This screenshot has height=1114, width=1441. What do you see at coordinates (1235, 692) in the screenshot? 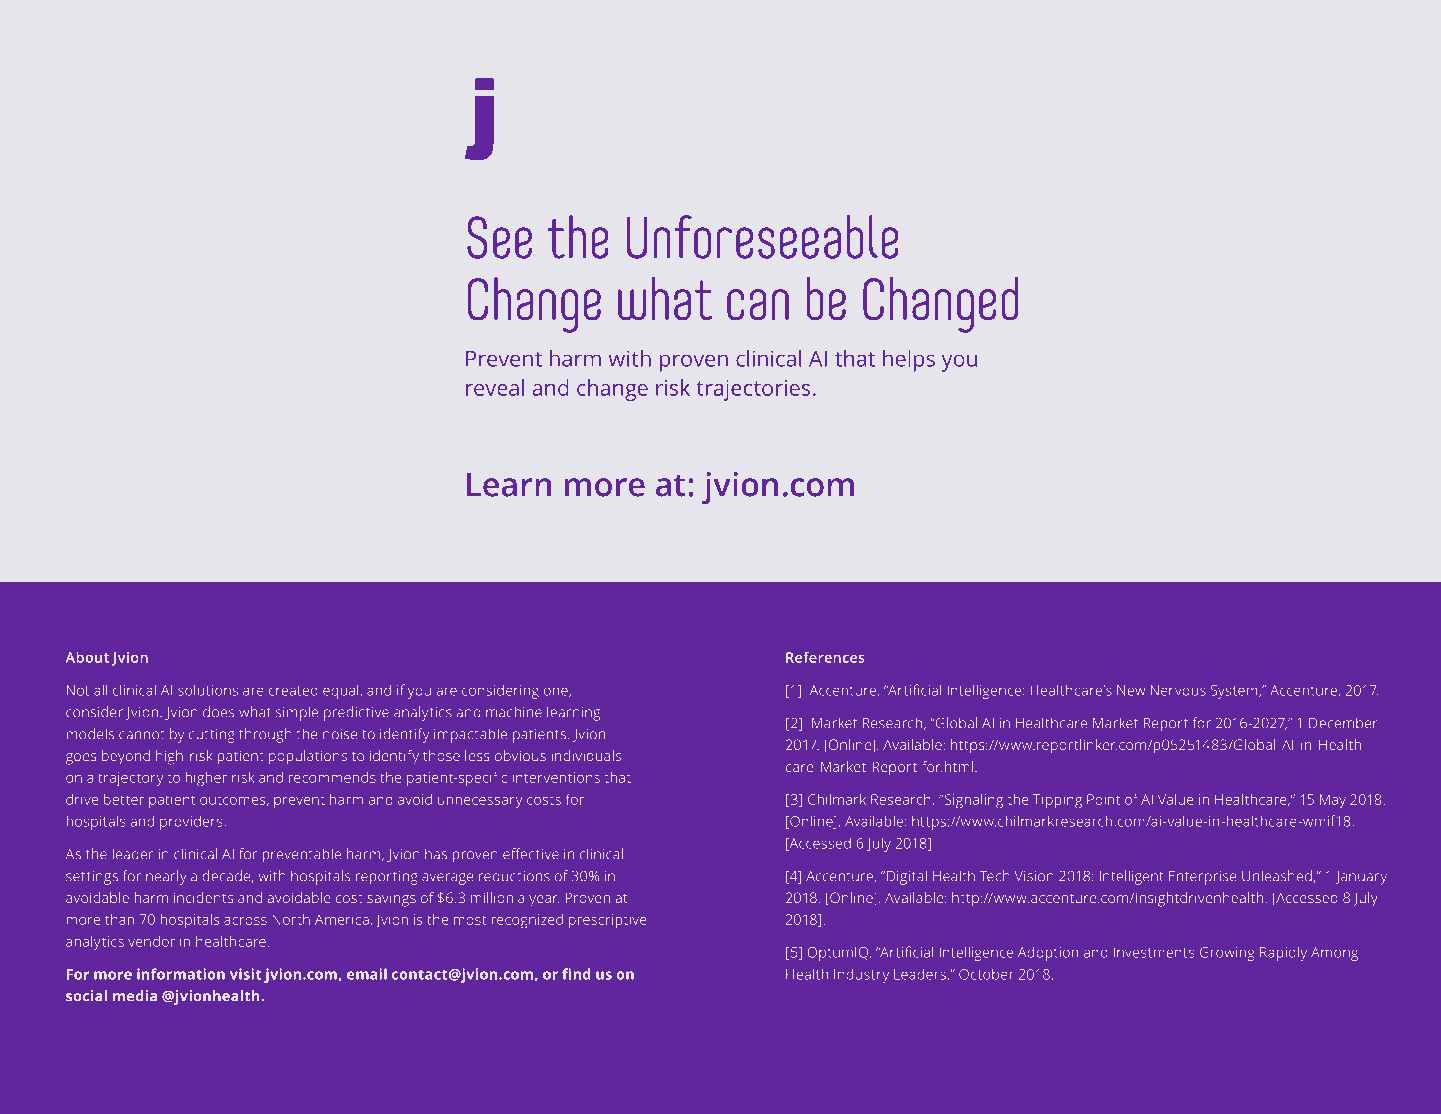
I see `System` at bounding box center [1235, 692].
